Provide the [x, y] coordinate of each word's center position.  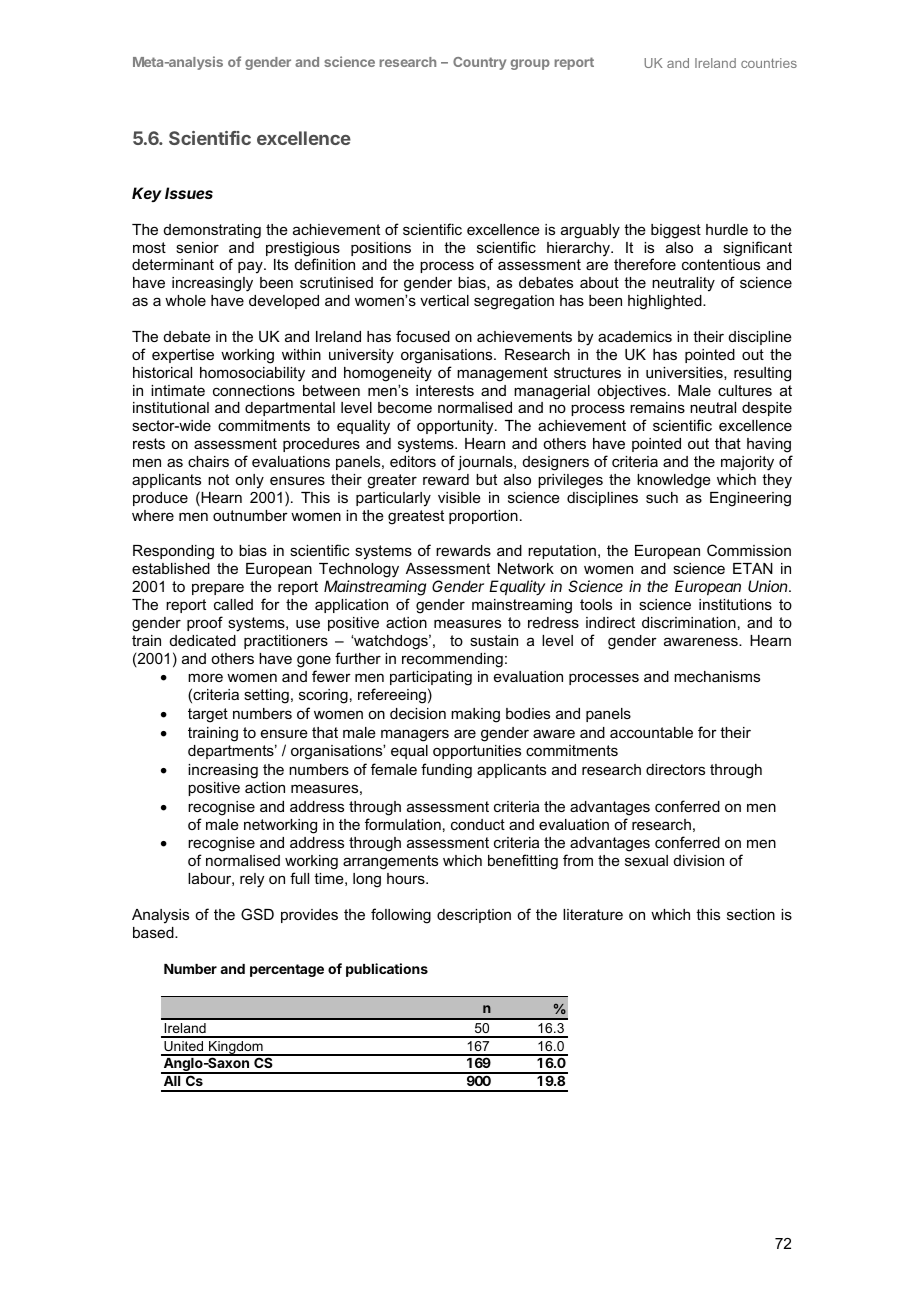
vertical [444, 300]
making [475, 715]
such [662, 497]
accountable [651, 732]
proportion [483, 517]
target [208, 715]
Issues [189, 193]
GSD [257, 914]
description [474, 916]
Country [479, 63]
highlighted [666, 302]
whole [185, 300]
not [218, 479]
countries [769, 63]
